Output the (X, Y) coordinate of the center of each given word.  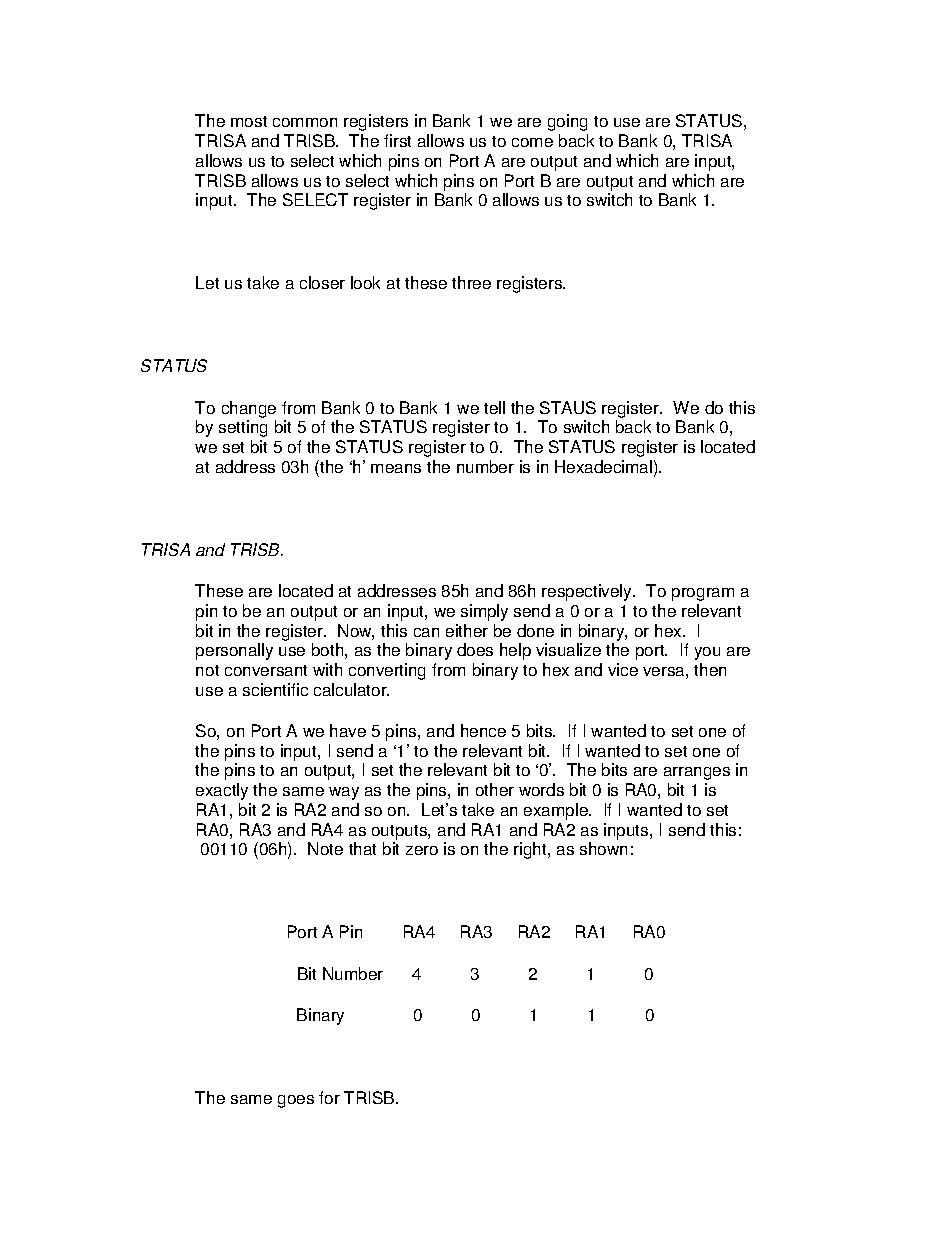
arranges (697, 773)
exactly (222, 791)
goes (296, 1101)
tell (494, 407)
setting (243, 428)
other (495, 789)
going (567, 122)
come (532, 142)
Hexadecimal (603, 466)
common (305, 122)
